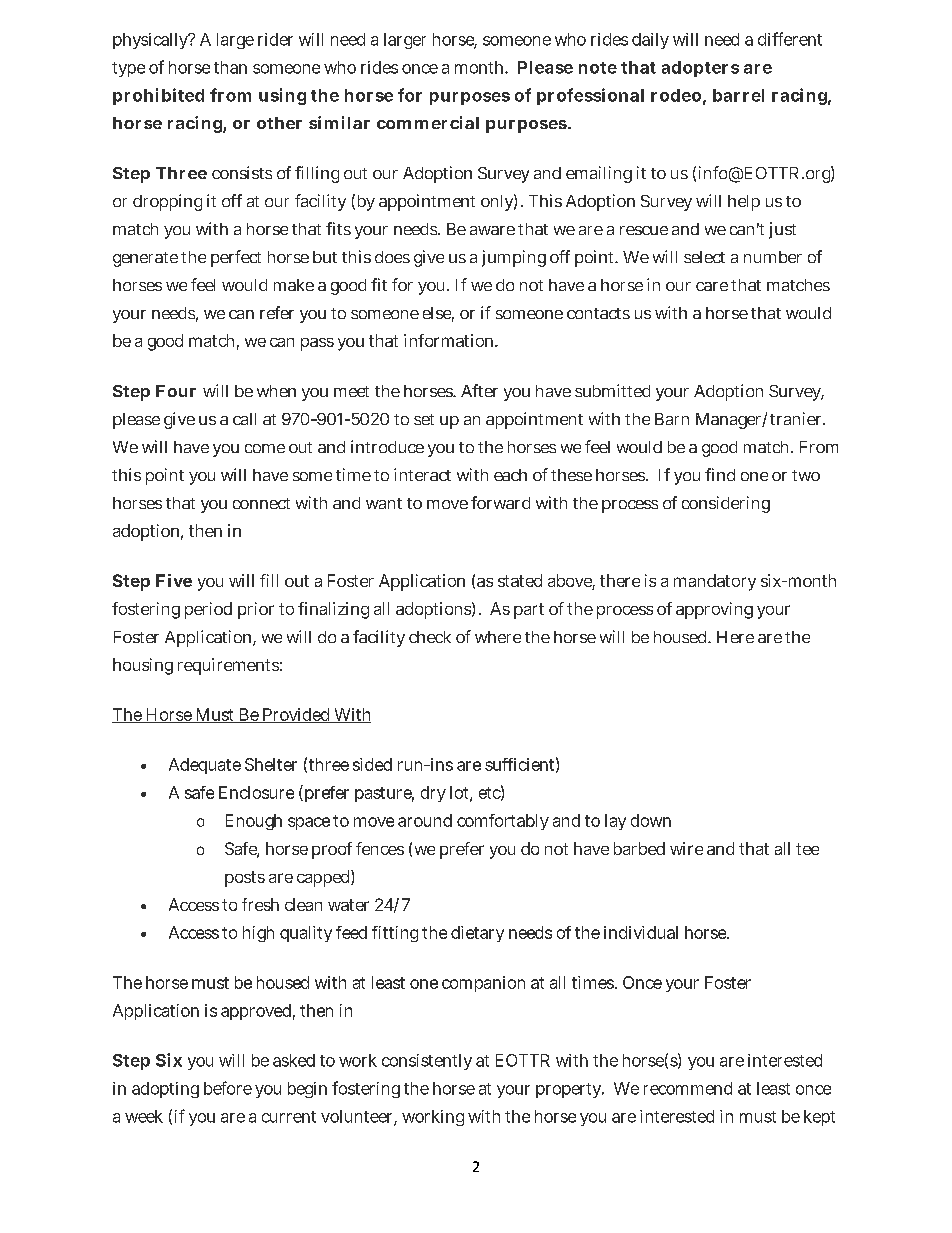 The image size is (952, 1233). What do you see at coordinates (712, 286) in the page?
I see `care` at bounding box center [712, 286].
